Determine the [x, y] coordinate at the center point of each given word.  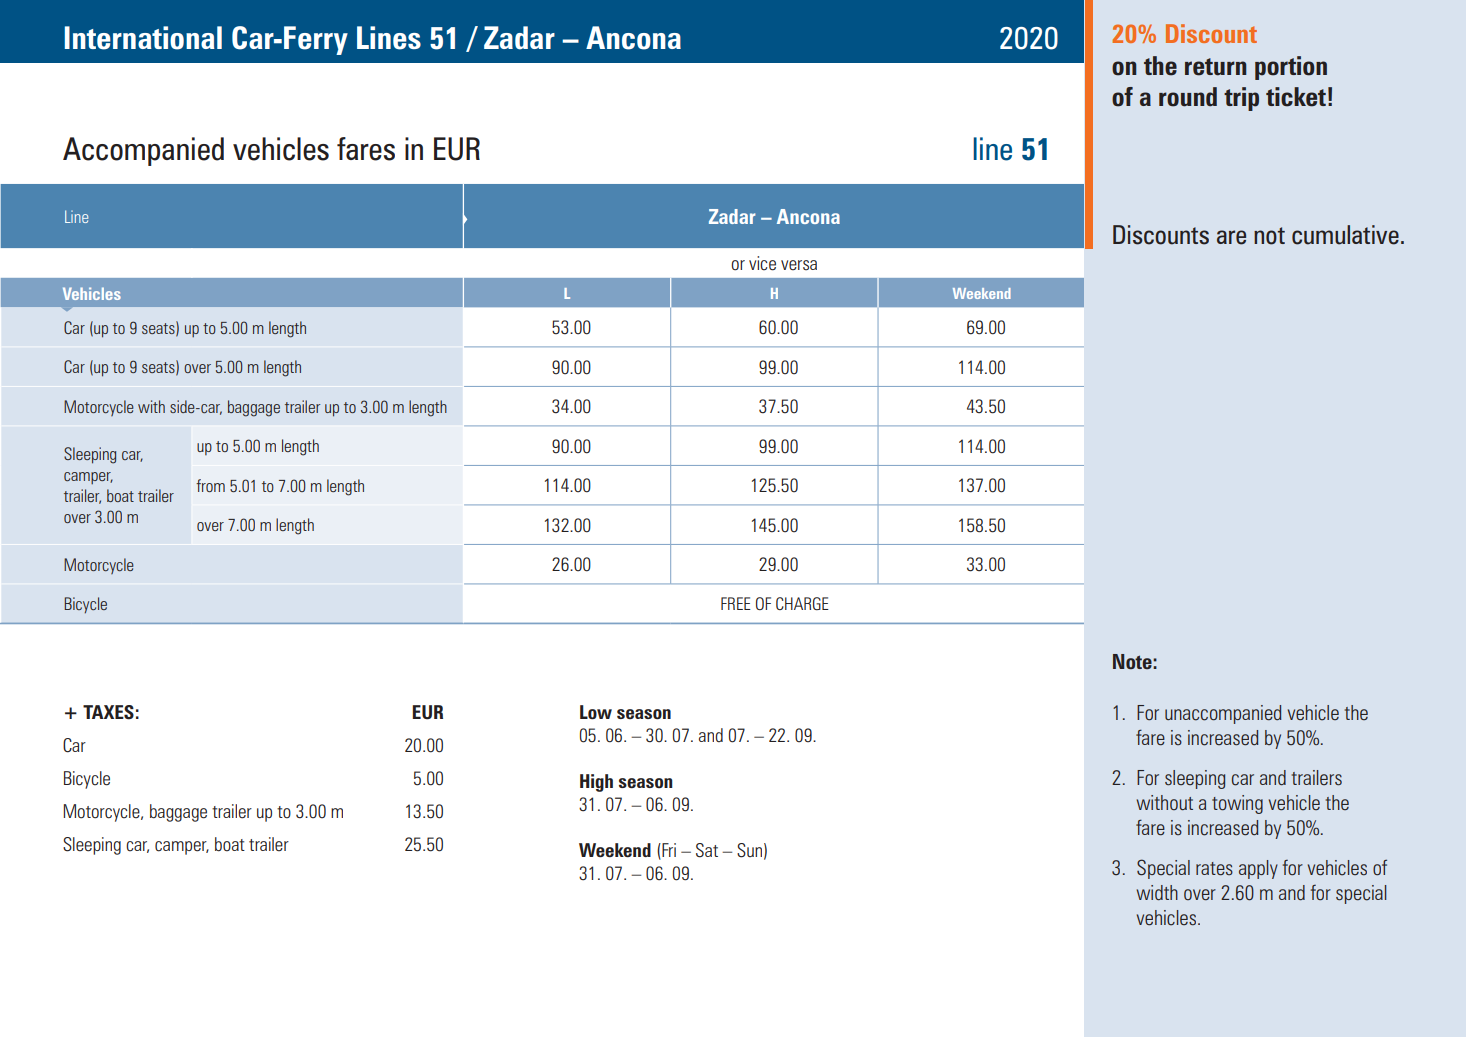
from [210, 485]
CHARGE [802, 603]
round [1188, 97]
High [596, 783]
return [1216, 67]
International [143, 38]
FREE [736, 603]
